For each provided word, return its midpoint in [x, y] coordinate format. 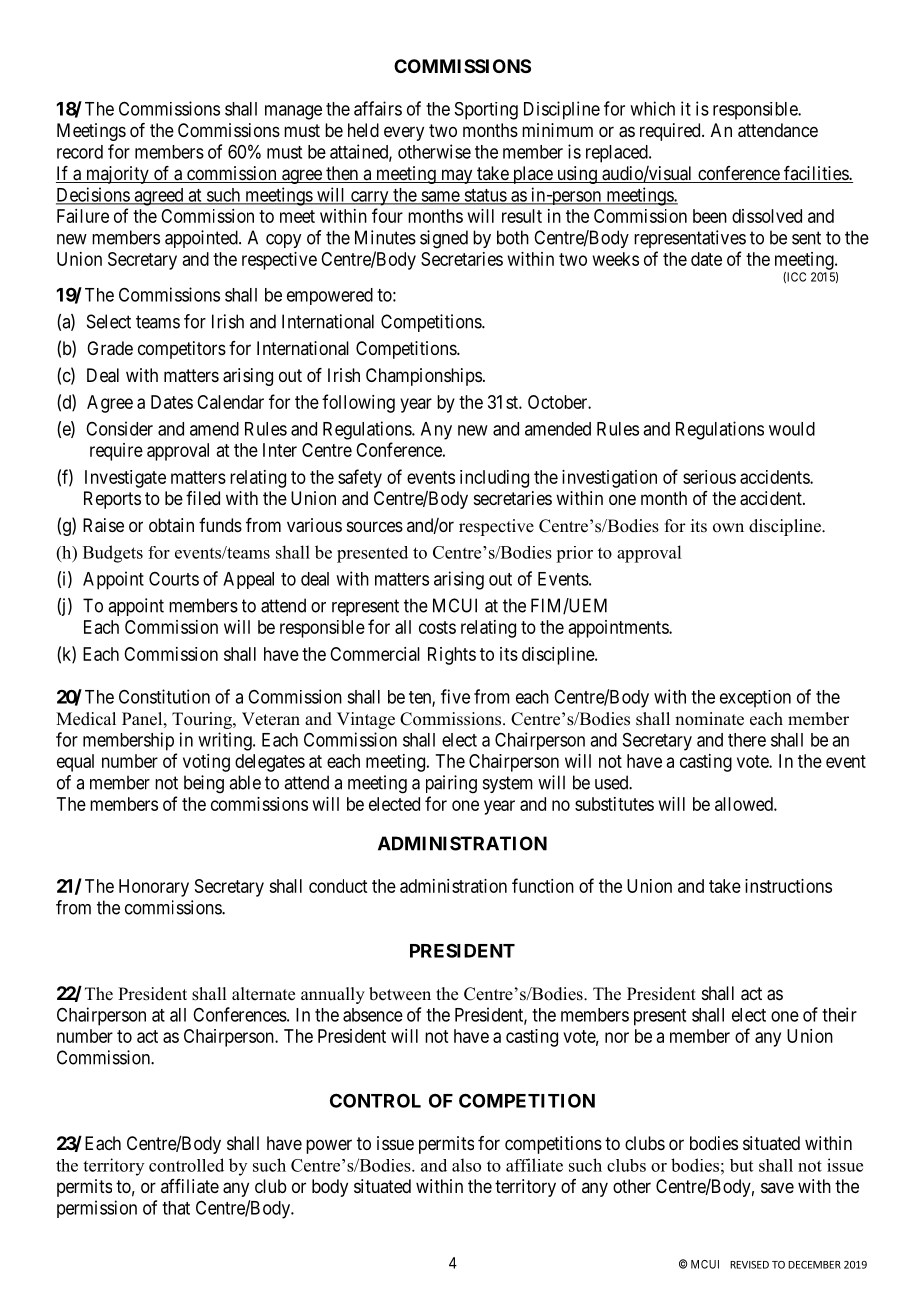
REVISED [749, 1265]
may [456, 176]
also [466, 1165]
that [176, 1208]
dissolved [767, 216]
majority [117, 175]
